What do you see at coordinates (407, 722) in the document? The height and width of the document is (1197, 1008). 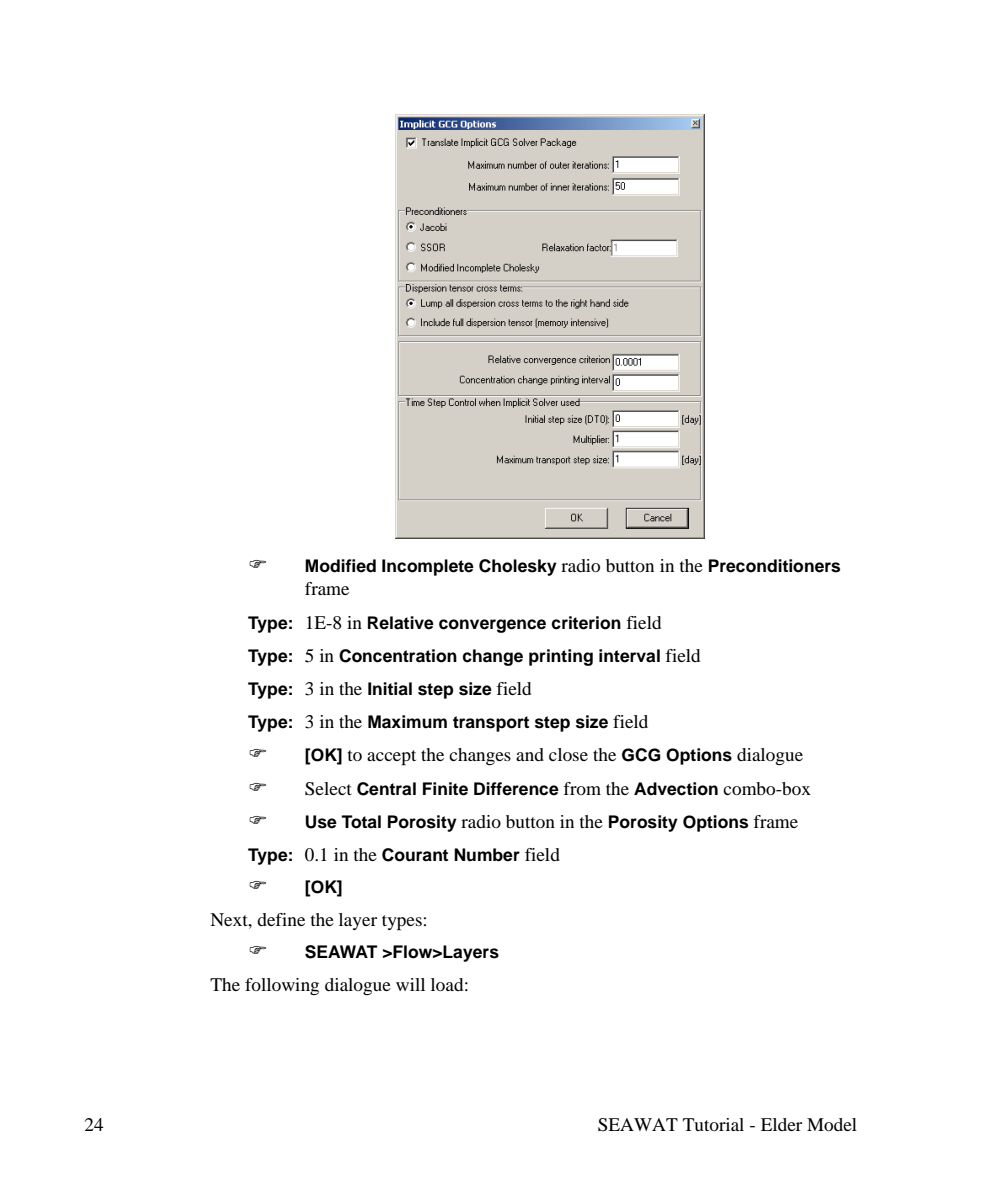 I see `Maximum` at bounding box center [407, 722].
